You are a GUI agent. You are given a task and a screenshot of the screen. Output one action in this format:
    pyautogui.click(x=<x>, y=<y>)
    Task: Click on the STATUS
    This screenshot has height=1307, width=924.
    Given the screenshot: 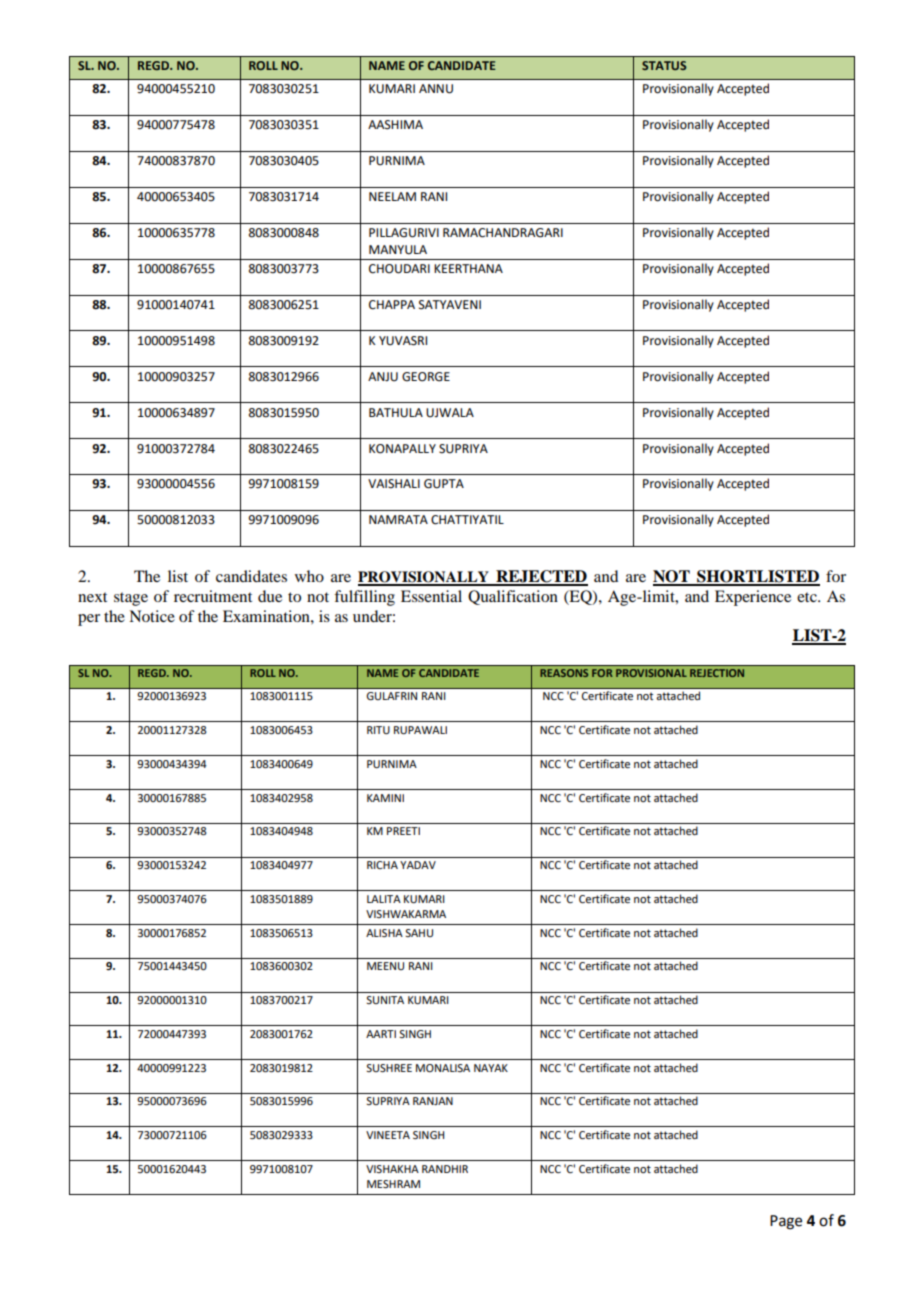 What is the action you would take?
    pyautogui.click(x=664, y=65)
